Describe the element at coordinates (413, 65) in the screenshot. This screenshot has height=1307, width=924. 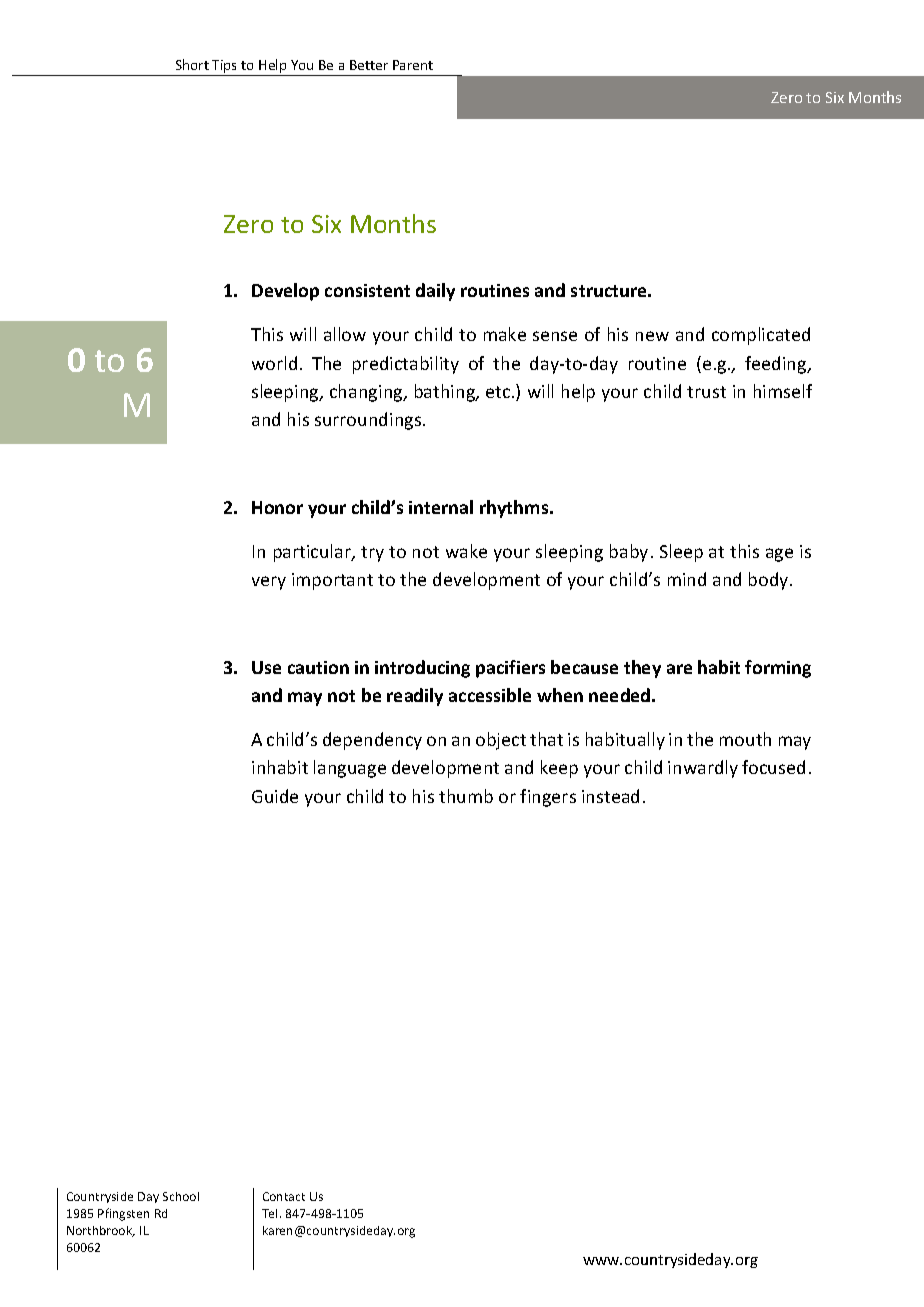
I see `Parent` at that location.
